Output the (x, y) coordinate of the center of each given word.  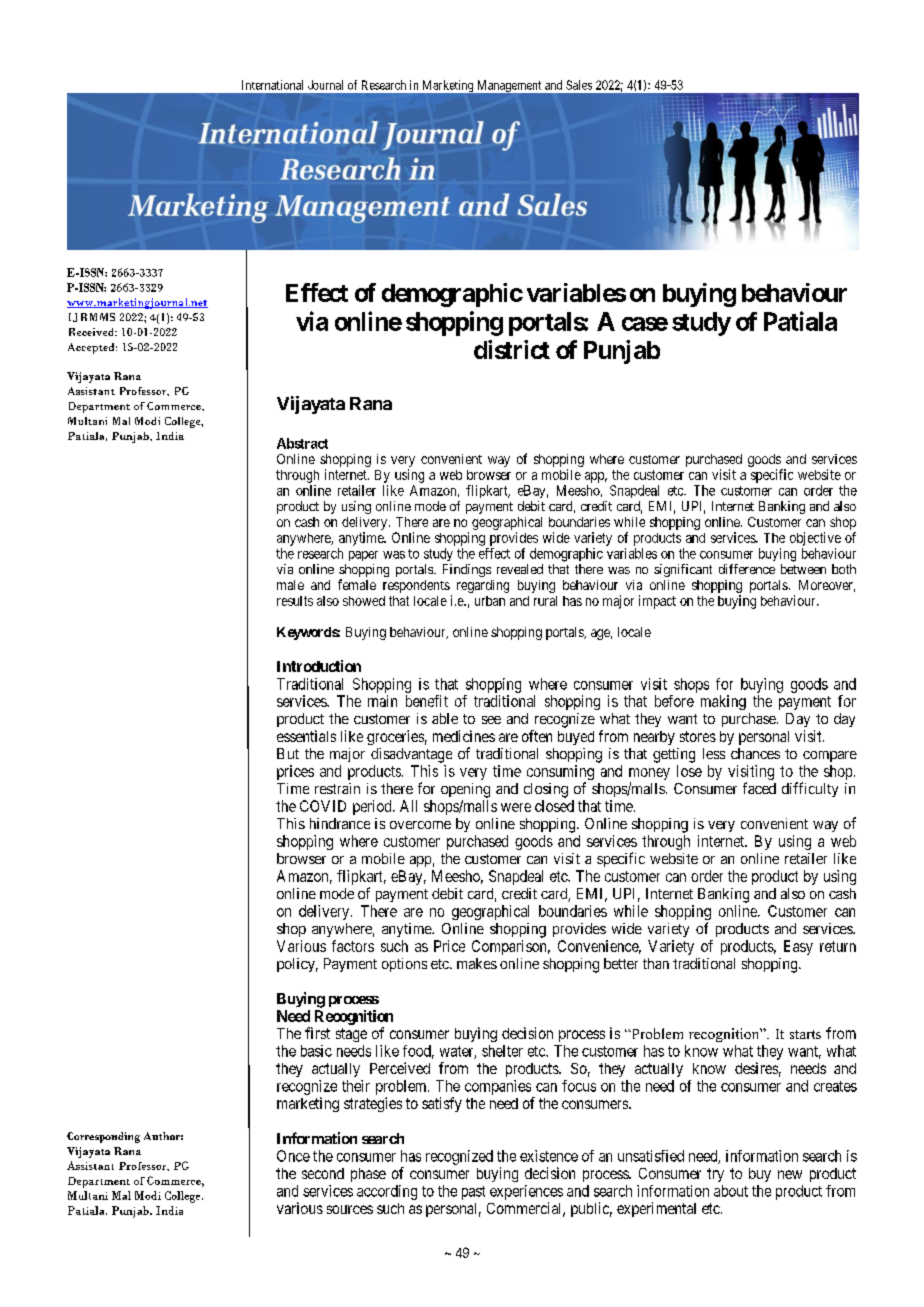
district (512, 349)
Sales (579, 85)
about (731, 1191)
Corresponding (103, 1137)
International (272, 85)
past (473, 1193)
